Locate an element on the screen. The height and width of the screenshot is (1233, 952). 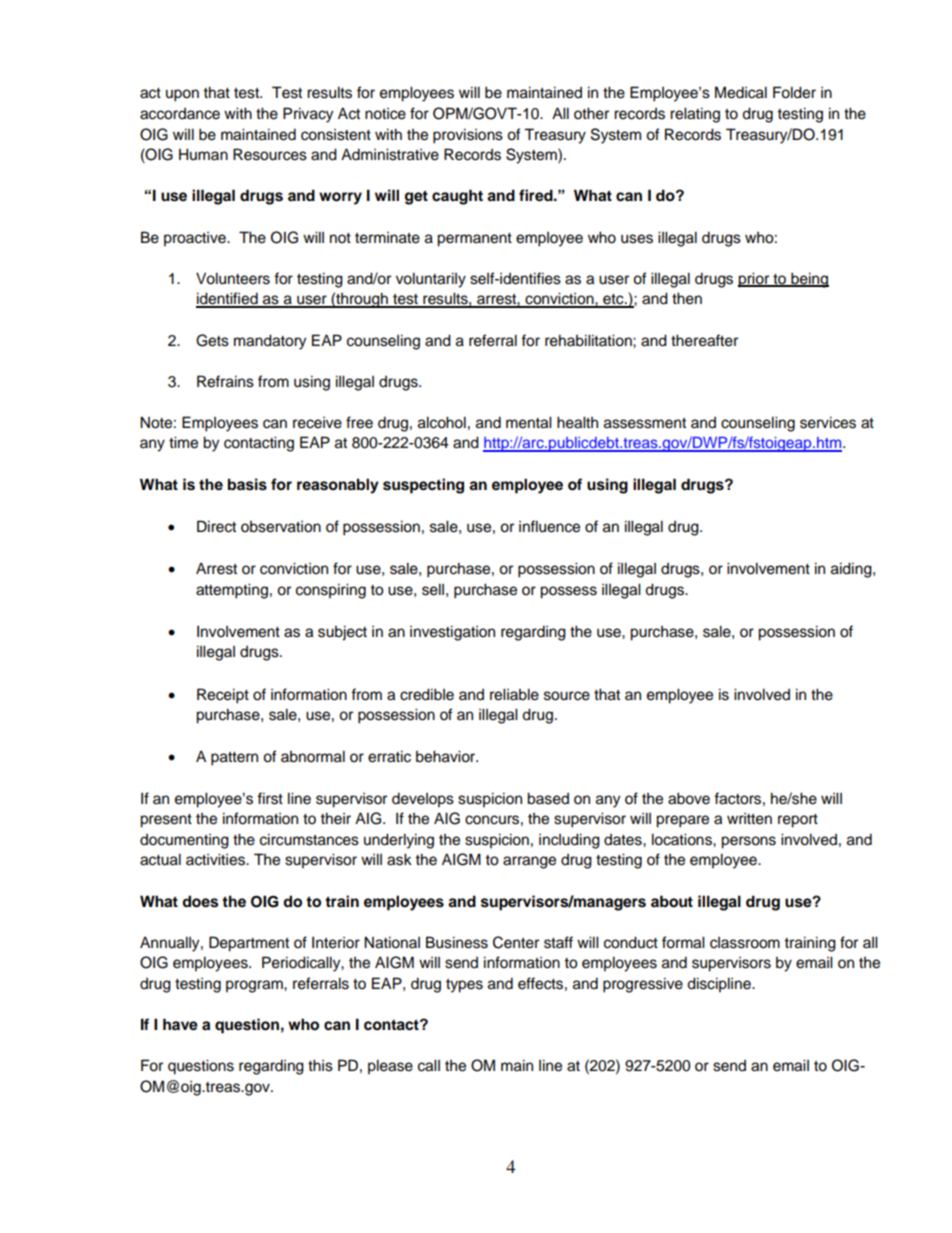
attempting is located at coordinates (232, 591).
